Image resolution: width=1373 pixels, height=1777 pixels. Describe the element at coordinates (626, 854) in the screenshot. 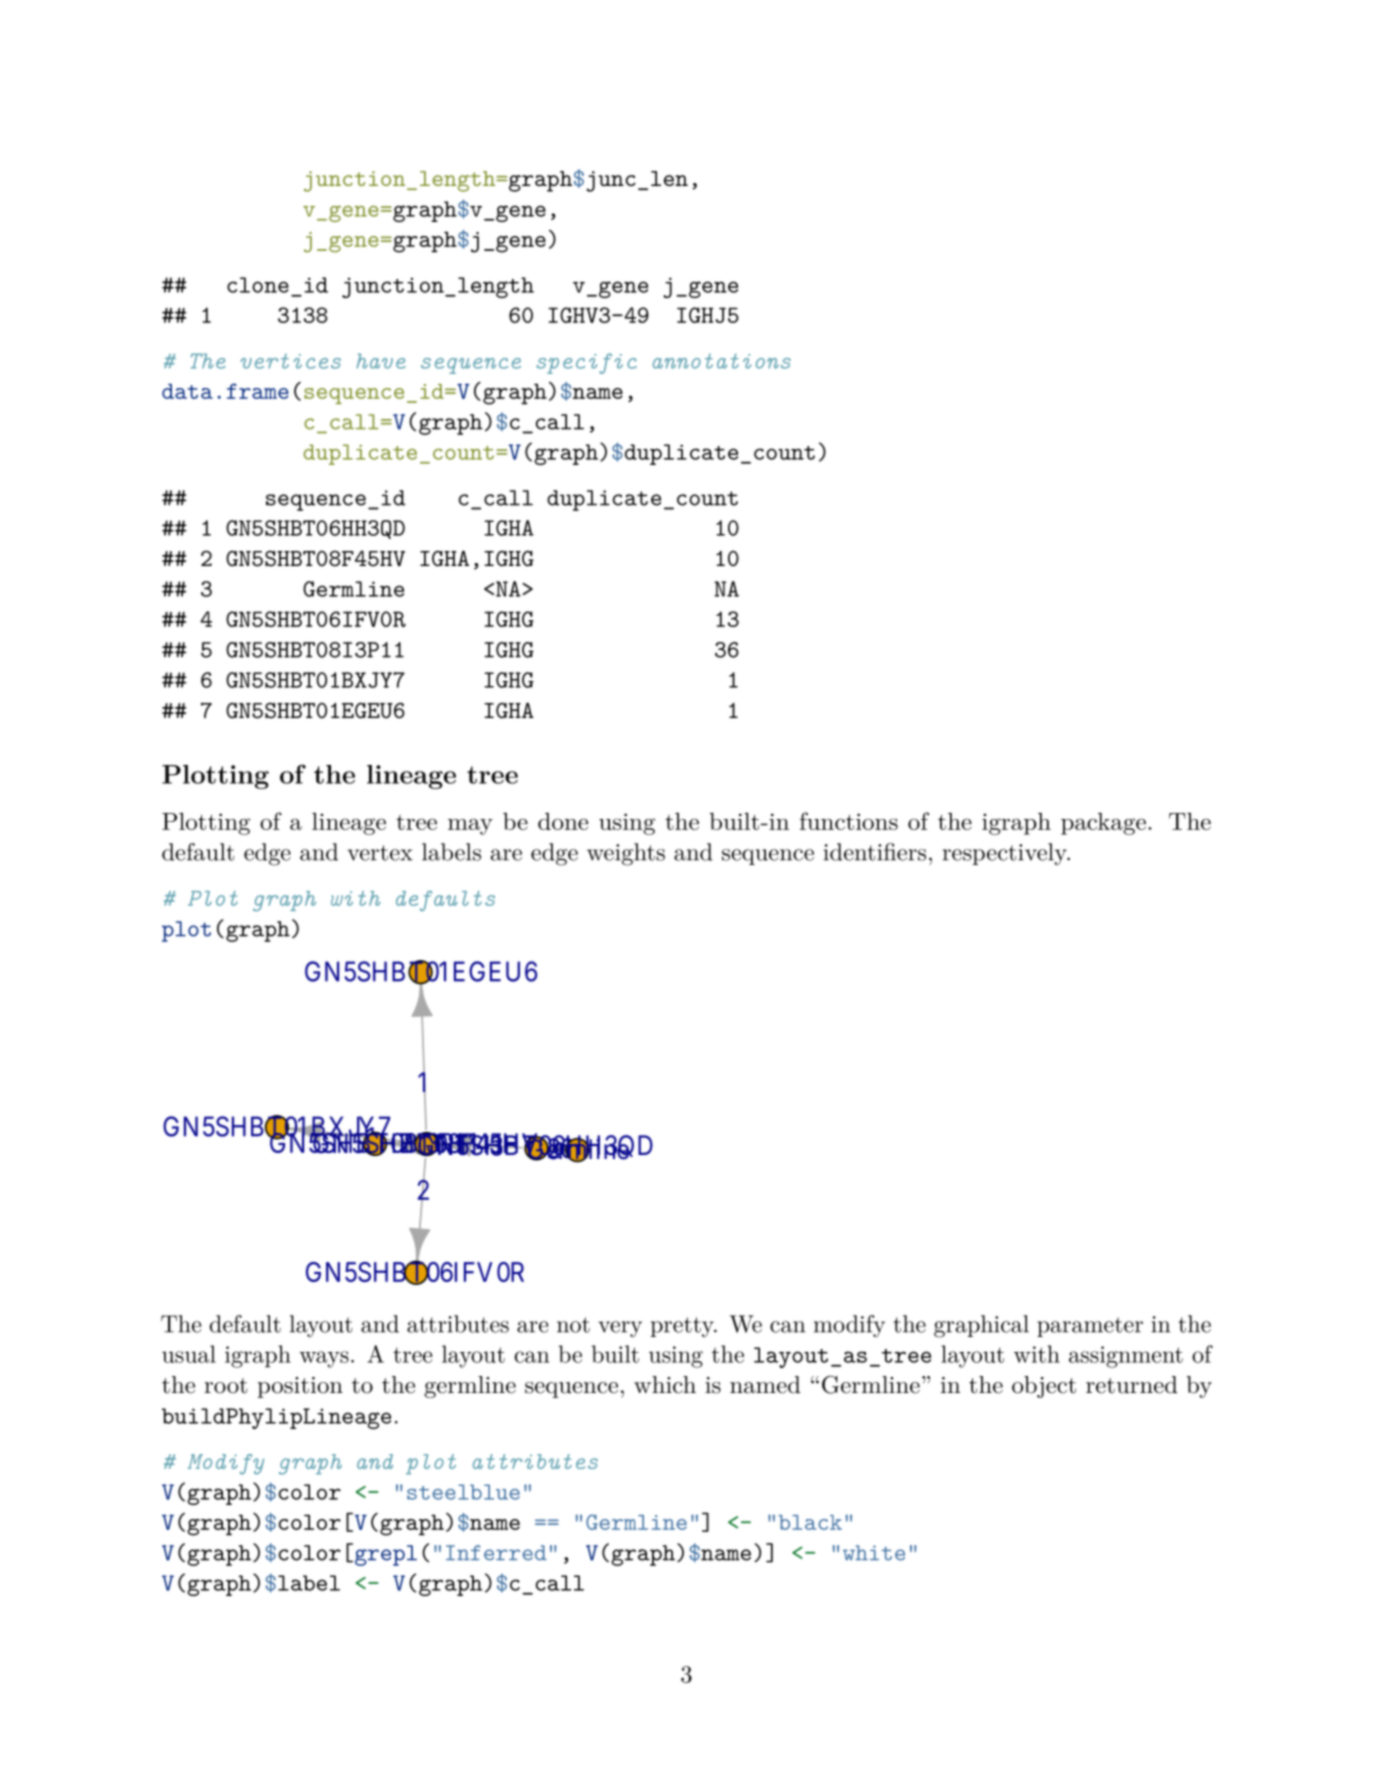

I see `weights` at that location.
